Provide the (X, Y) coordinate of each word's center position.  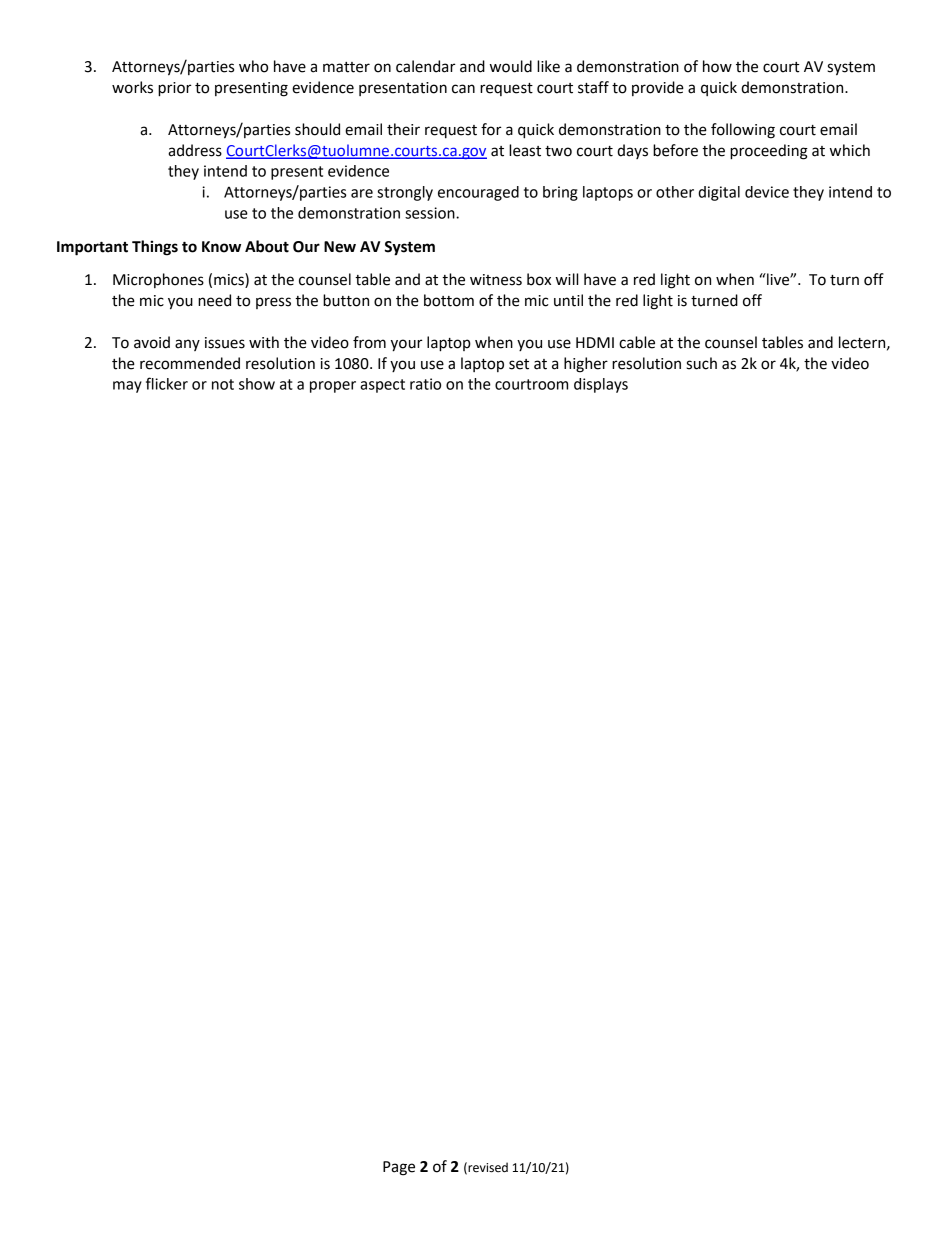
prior (174, 89)
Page (399, 1168)
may (127, 387)
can (463, 89)
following (743, 131)
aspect (382, 386)
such (701, 363)
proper (333, 387)
